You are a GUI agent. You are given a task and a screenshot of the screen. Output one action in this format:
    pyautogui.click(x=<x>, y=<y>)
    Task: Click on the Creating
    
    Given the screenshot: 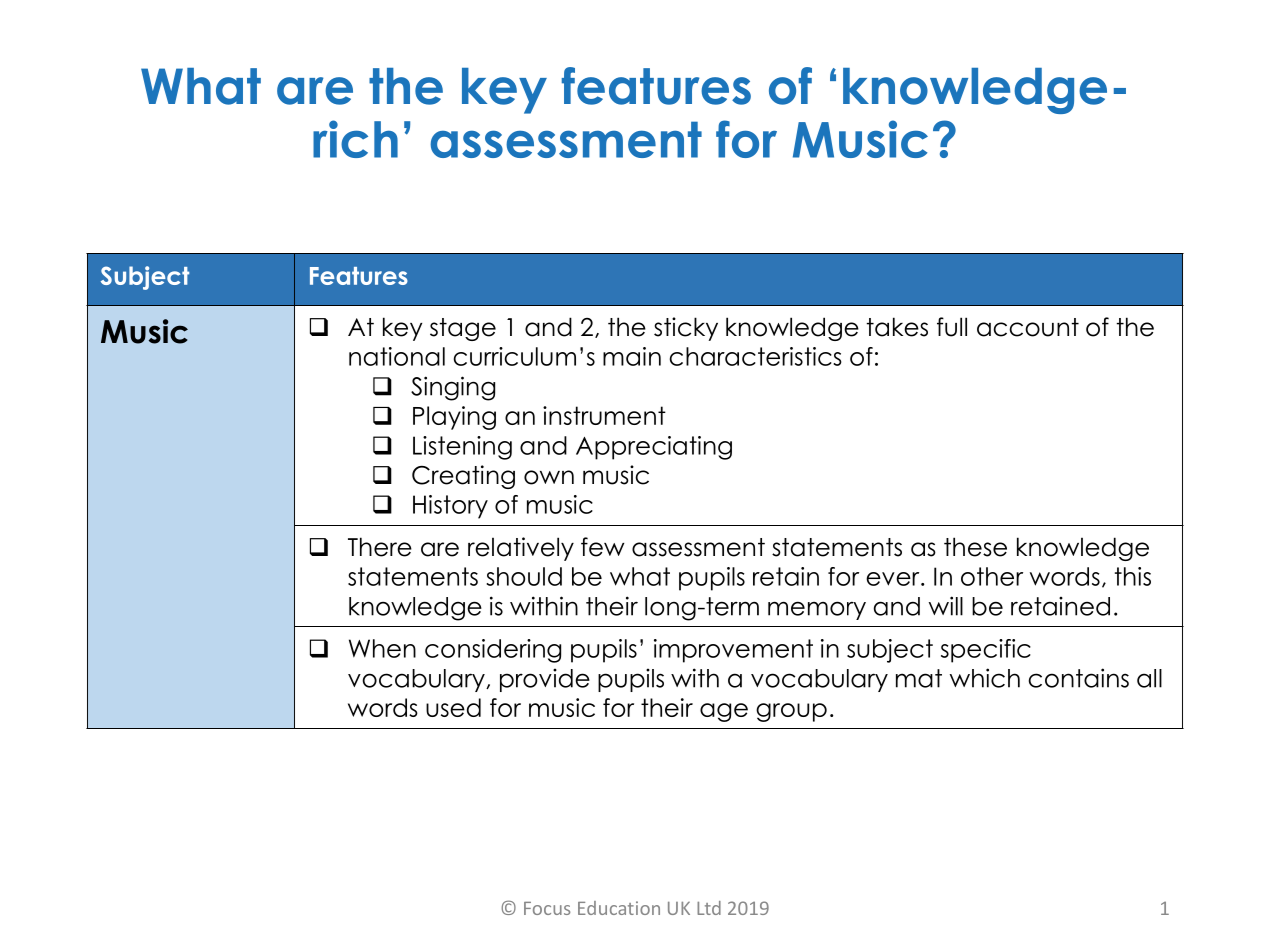 What is the action you would take?
    pyautogui.click(x=463, y=477)
